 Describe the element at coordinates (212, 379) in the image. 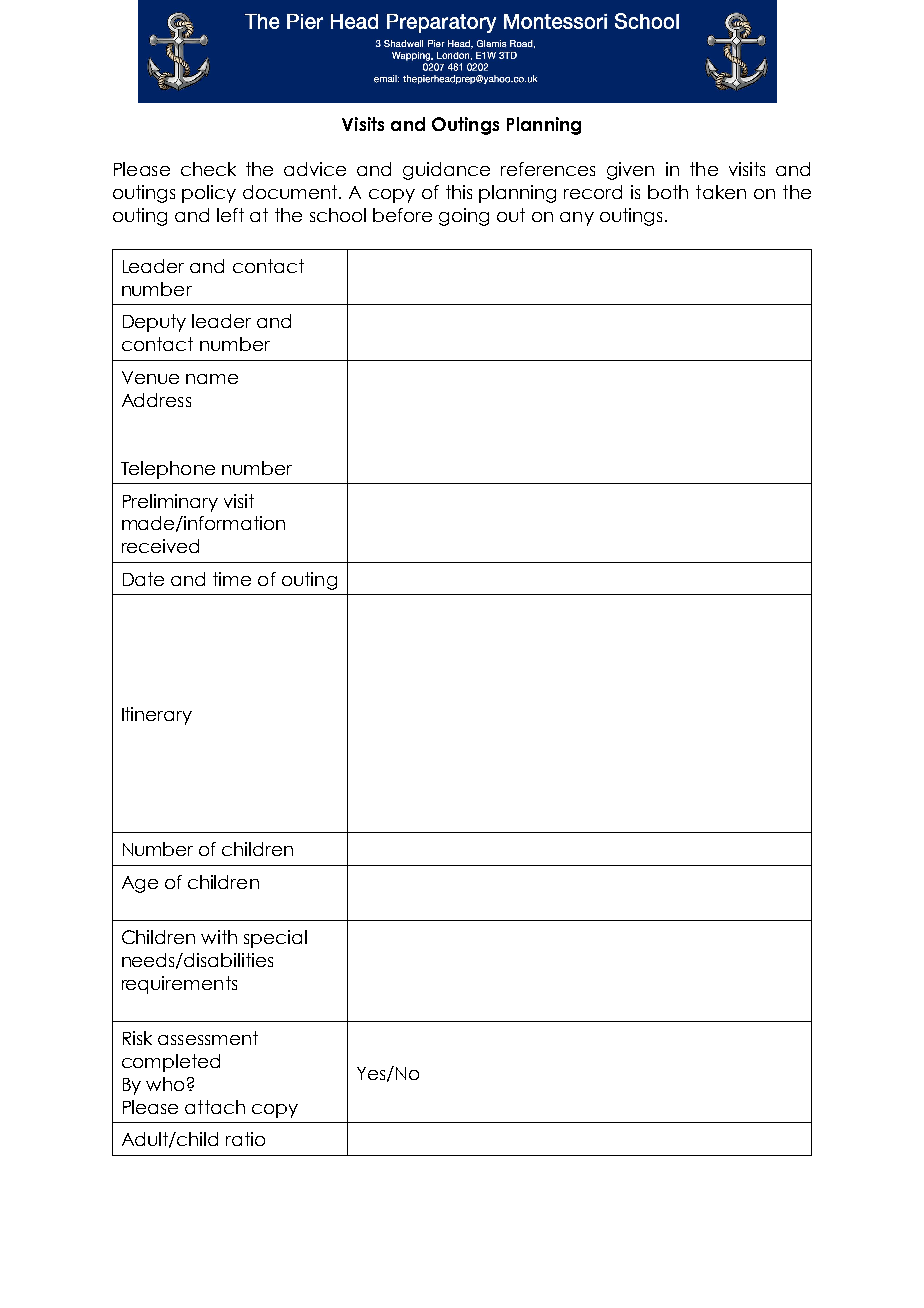

I see `name` at that location.
